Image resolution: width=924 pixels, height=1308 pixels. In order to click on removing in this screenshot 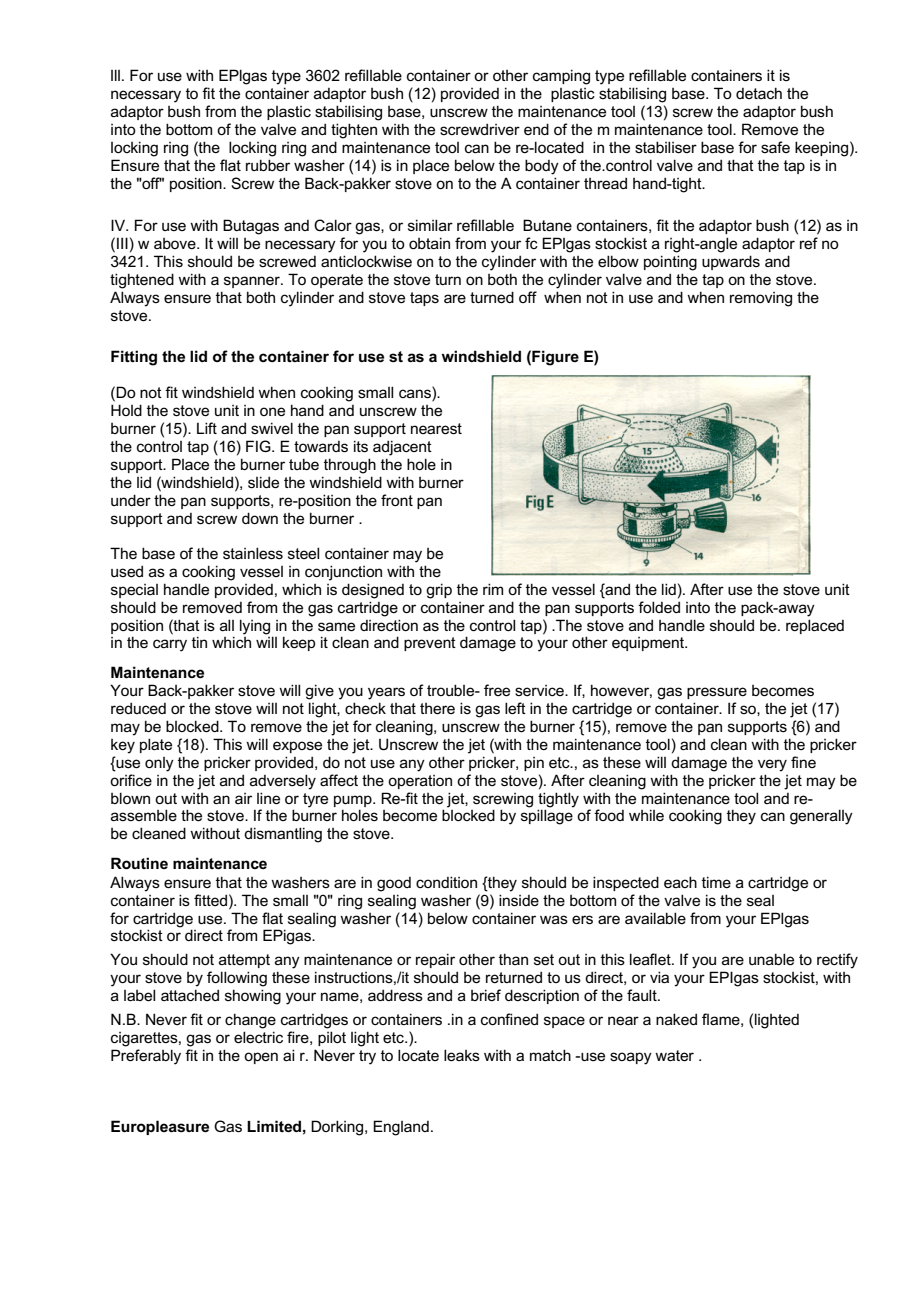, I will do `click(761, 299)`.
